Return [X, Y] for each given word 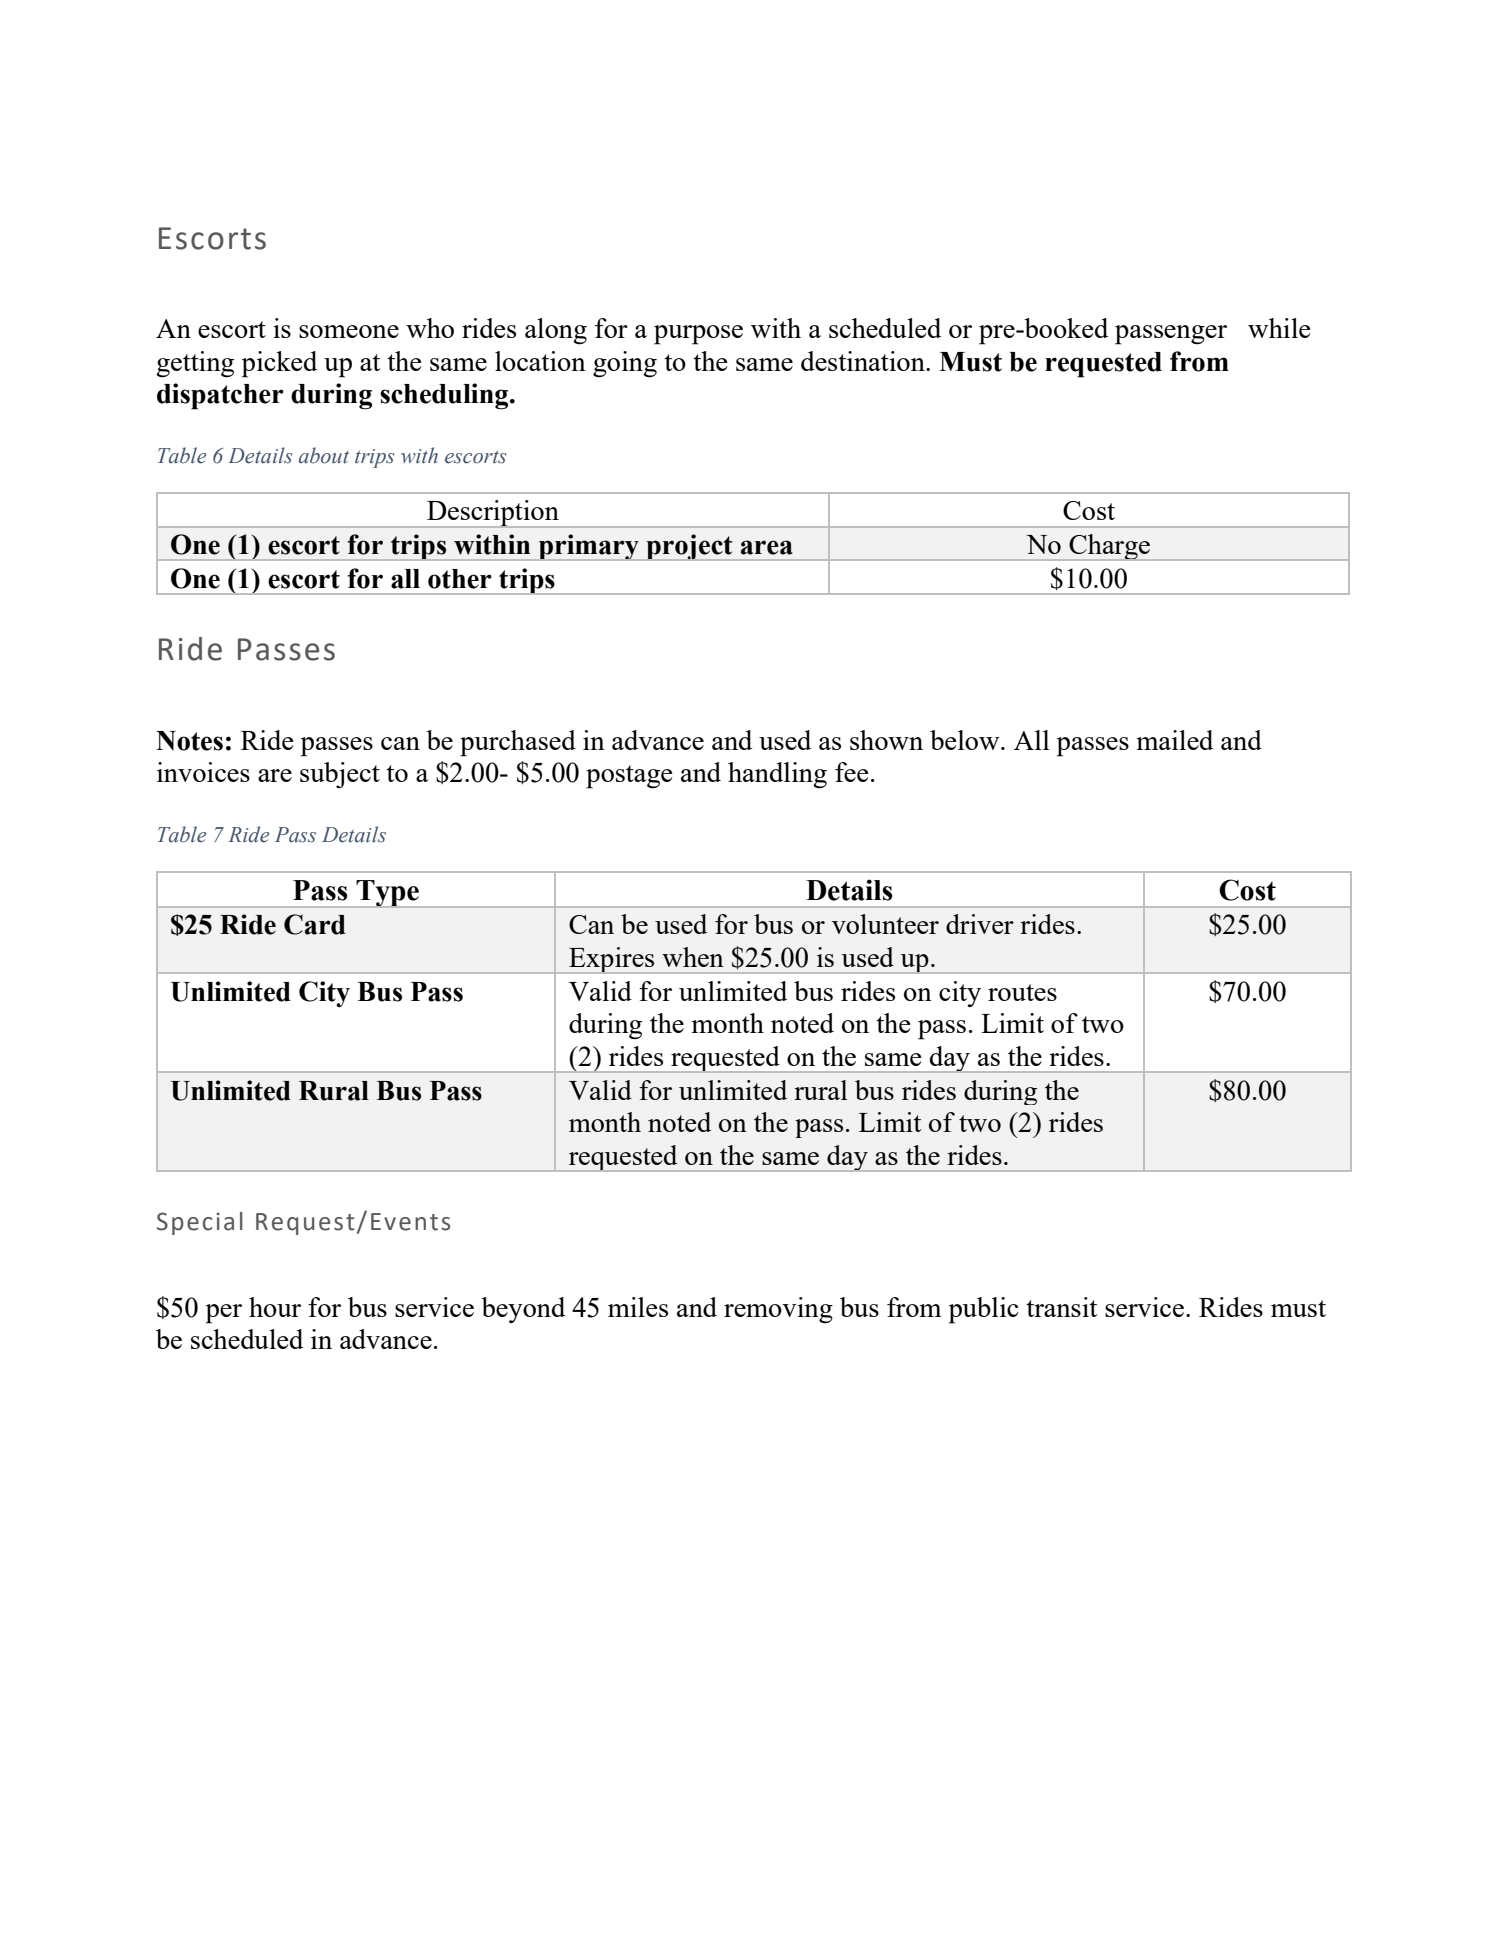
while [1279, 328]
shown [886, 740]
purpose [698, 335]
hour [275, 1307]
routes [1022, 992]
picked [279, 364]
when [693, 957]
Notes [189, 741]
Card [315, 924]
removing [778, 1310]
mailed [1174, 740]
